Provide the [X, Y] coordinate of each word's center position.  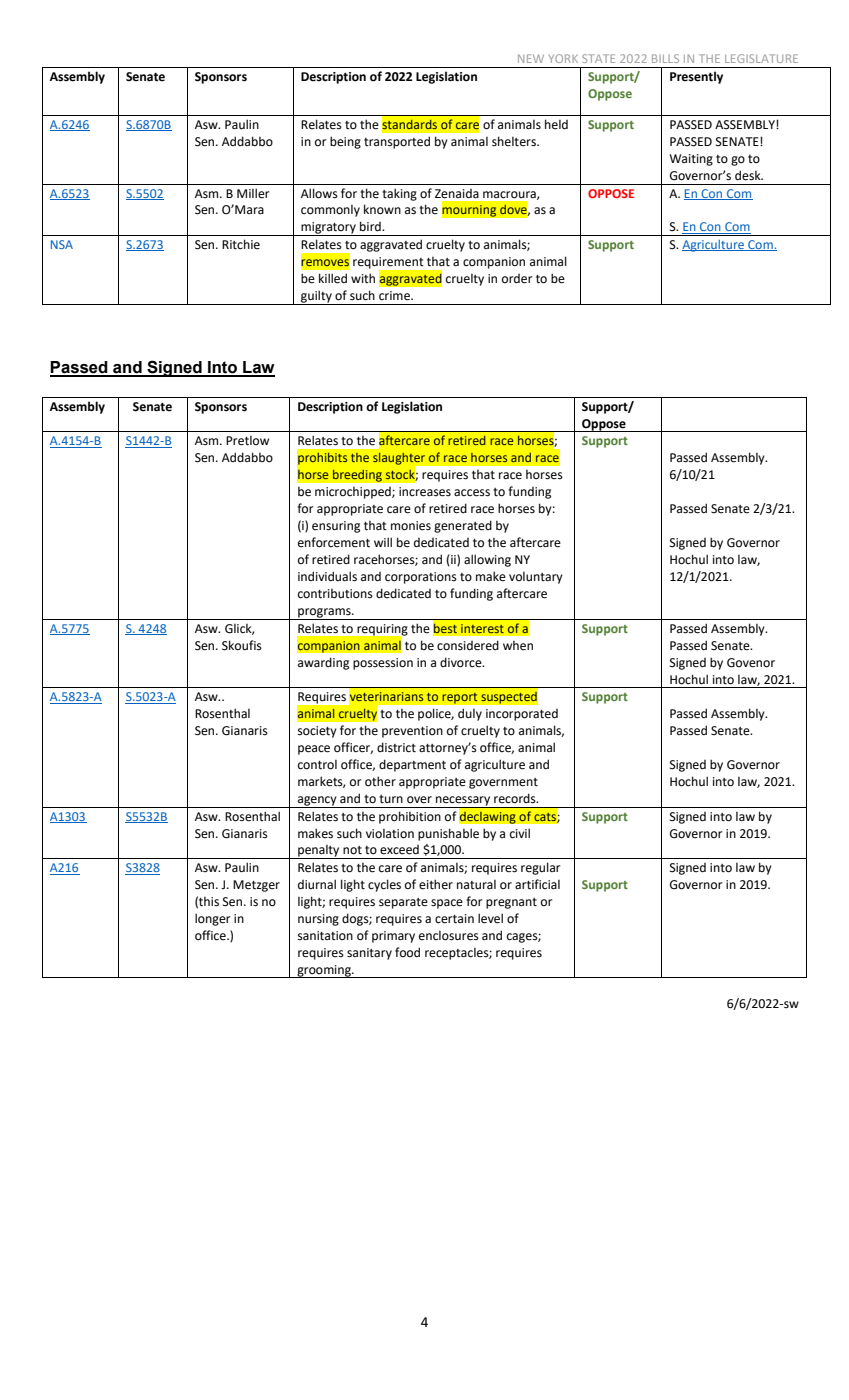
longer [212, 919]
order [517, 279]
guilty [316, 297]
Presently [696, 77]
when [518, 646]
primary [393, 937]
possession [383, 664]
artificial [537, 884]
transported [397, 142]
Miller [253, 193]
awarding [323, 663]
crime [395, 296]
